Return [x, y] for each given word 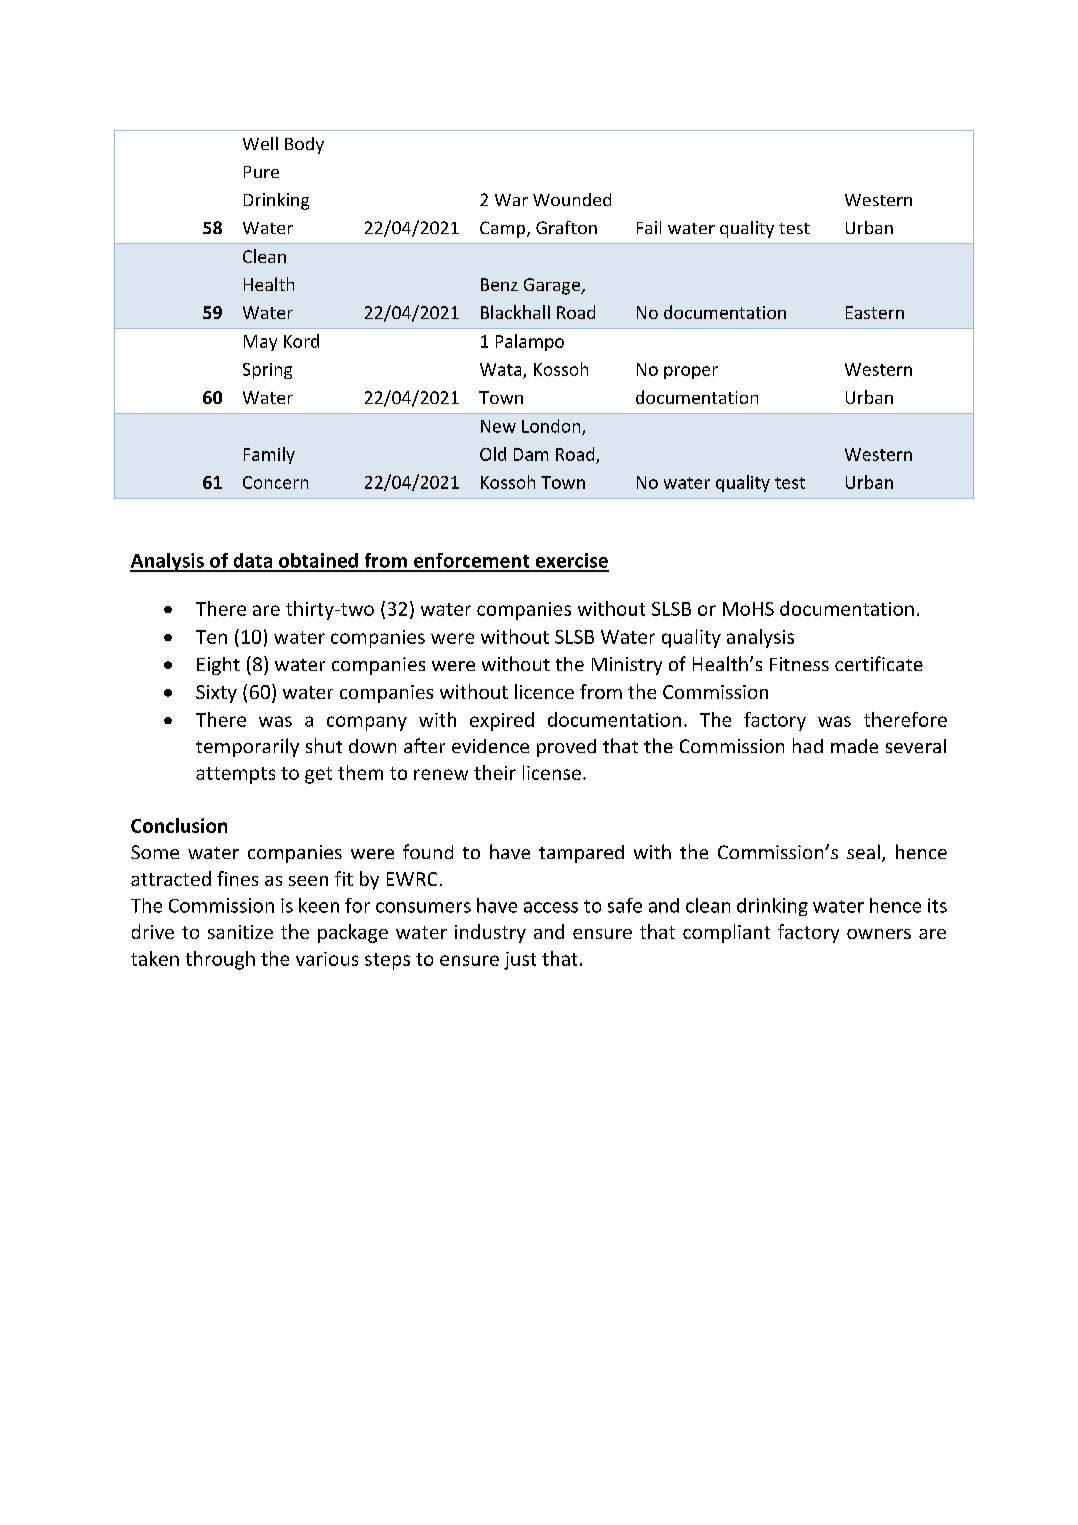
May [260, 343]
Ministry [627, 666]
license [552, 772]
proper [691, 372]
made [854, 746]
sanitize [240, 932]
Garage [553, 286]
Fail [649, 227]
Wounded [572, 199]
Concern [275, 482]
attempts [235, 775]
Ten [211, 637]
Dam [531, 454]
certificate [879, 663]
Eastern [875, 312]
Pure [261, 172]
